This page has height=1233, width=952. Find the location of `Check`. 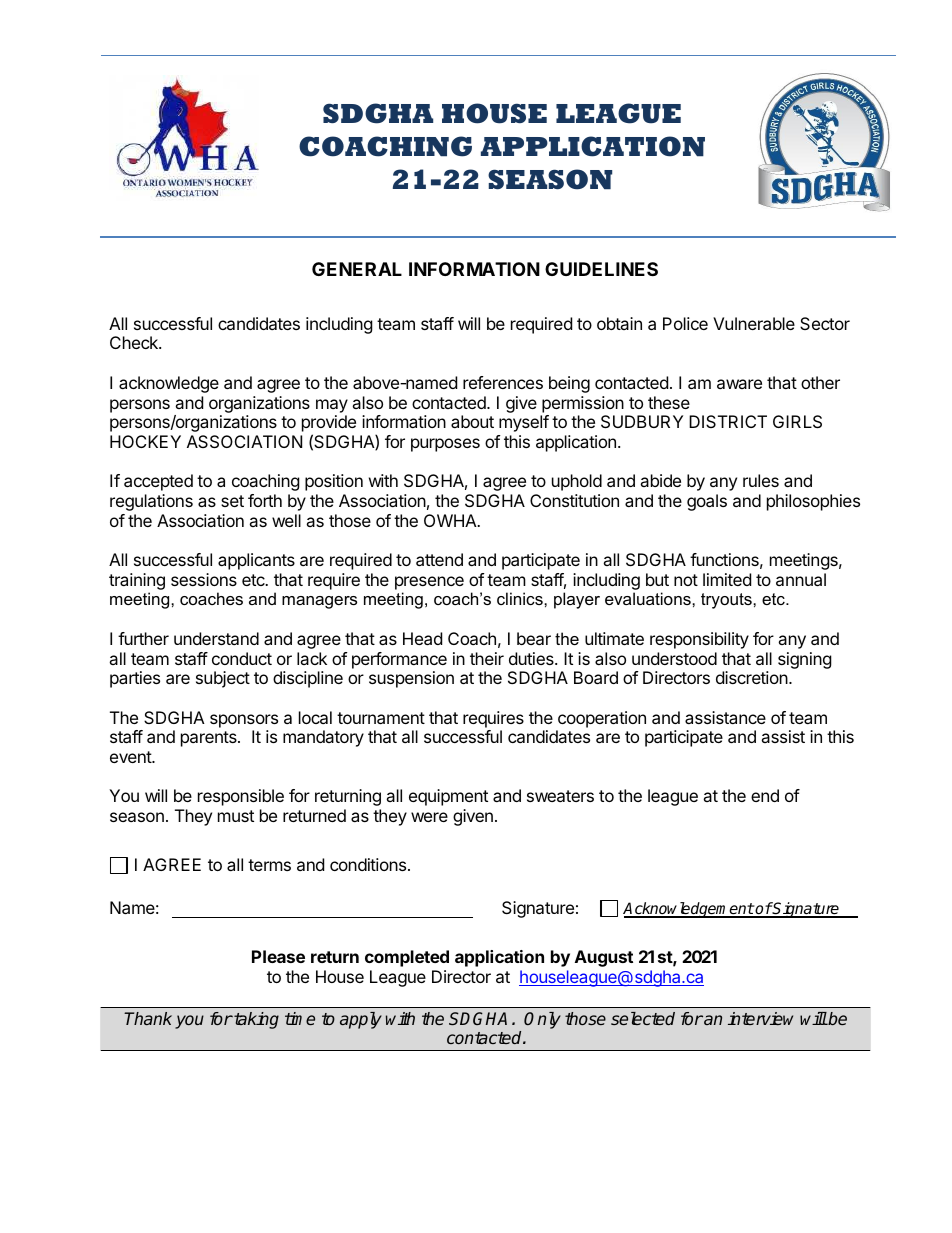

Check is located at coordinates (135, 342).
